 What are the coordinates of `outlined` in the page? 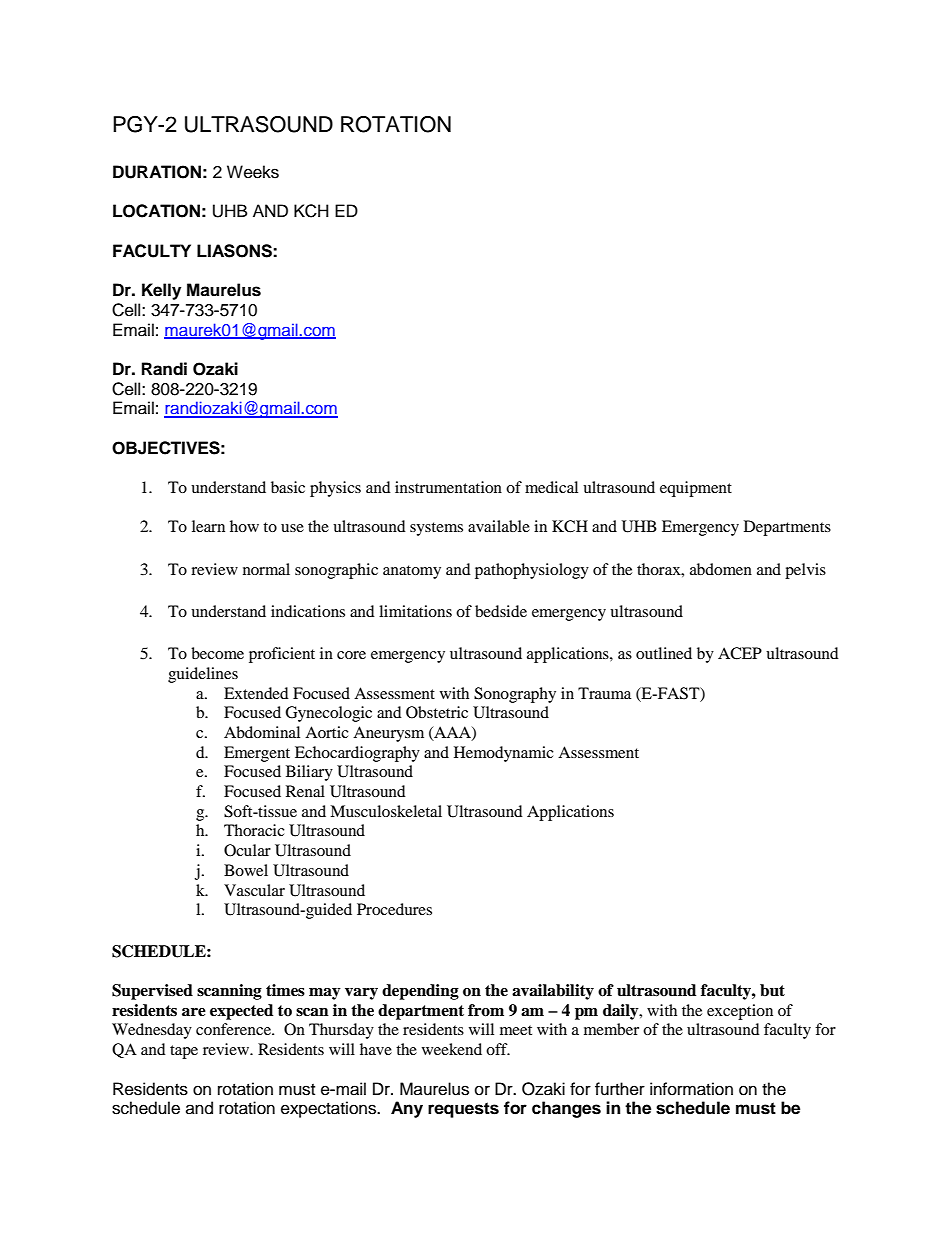 It's located at (664, 653).
